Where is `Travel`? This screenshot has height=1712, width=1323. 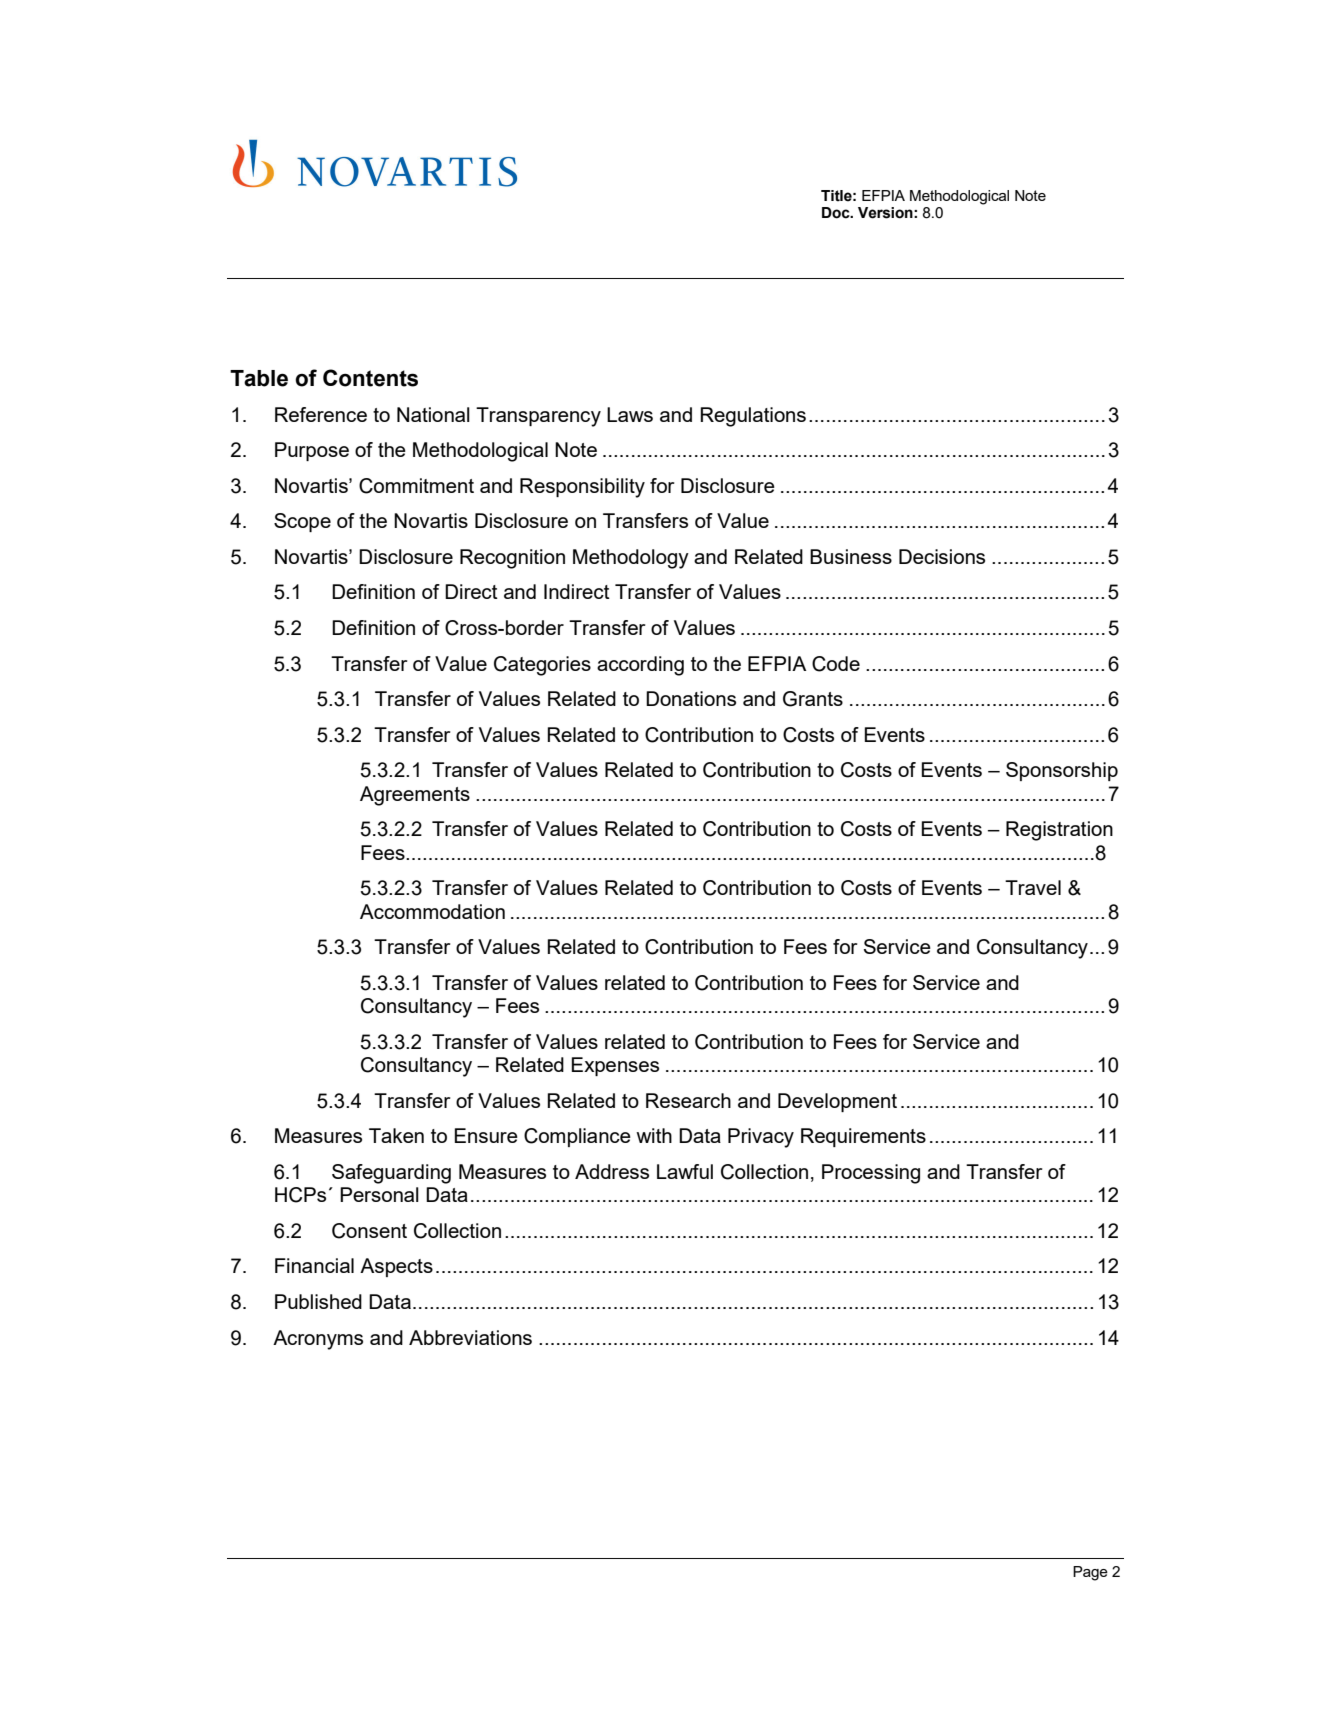 Travel is located at coordinates (1033, 887).
